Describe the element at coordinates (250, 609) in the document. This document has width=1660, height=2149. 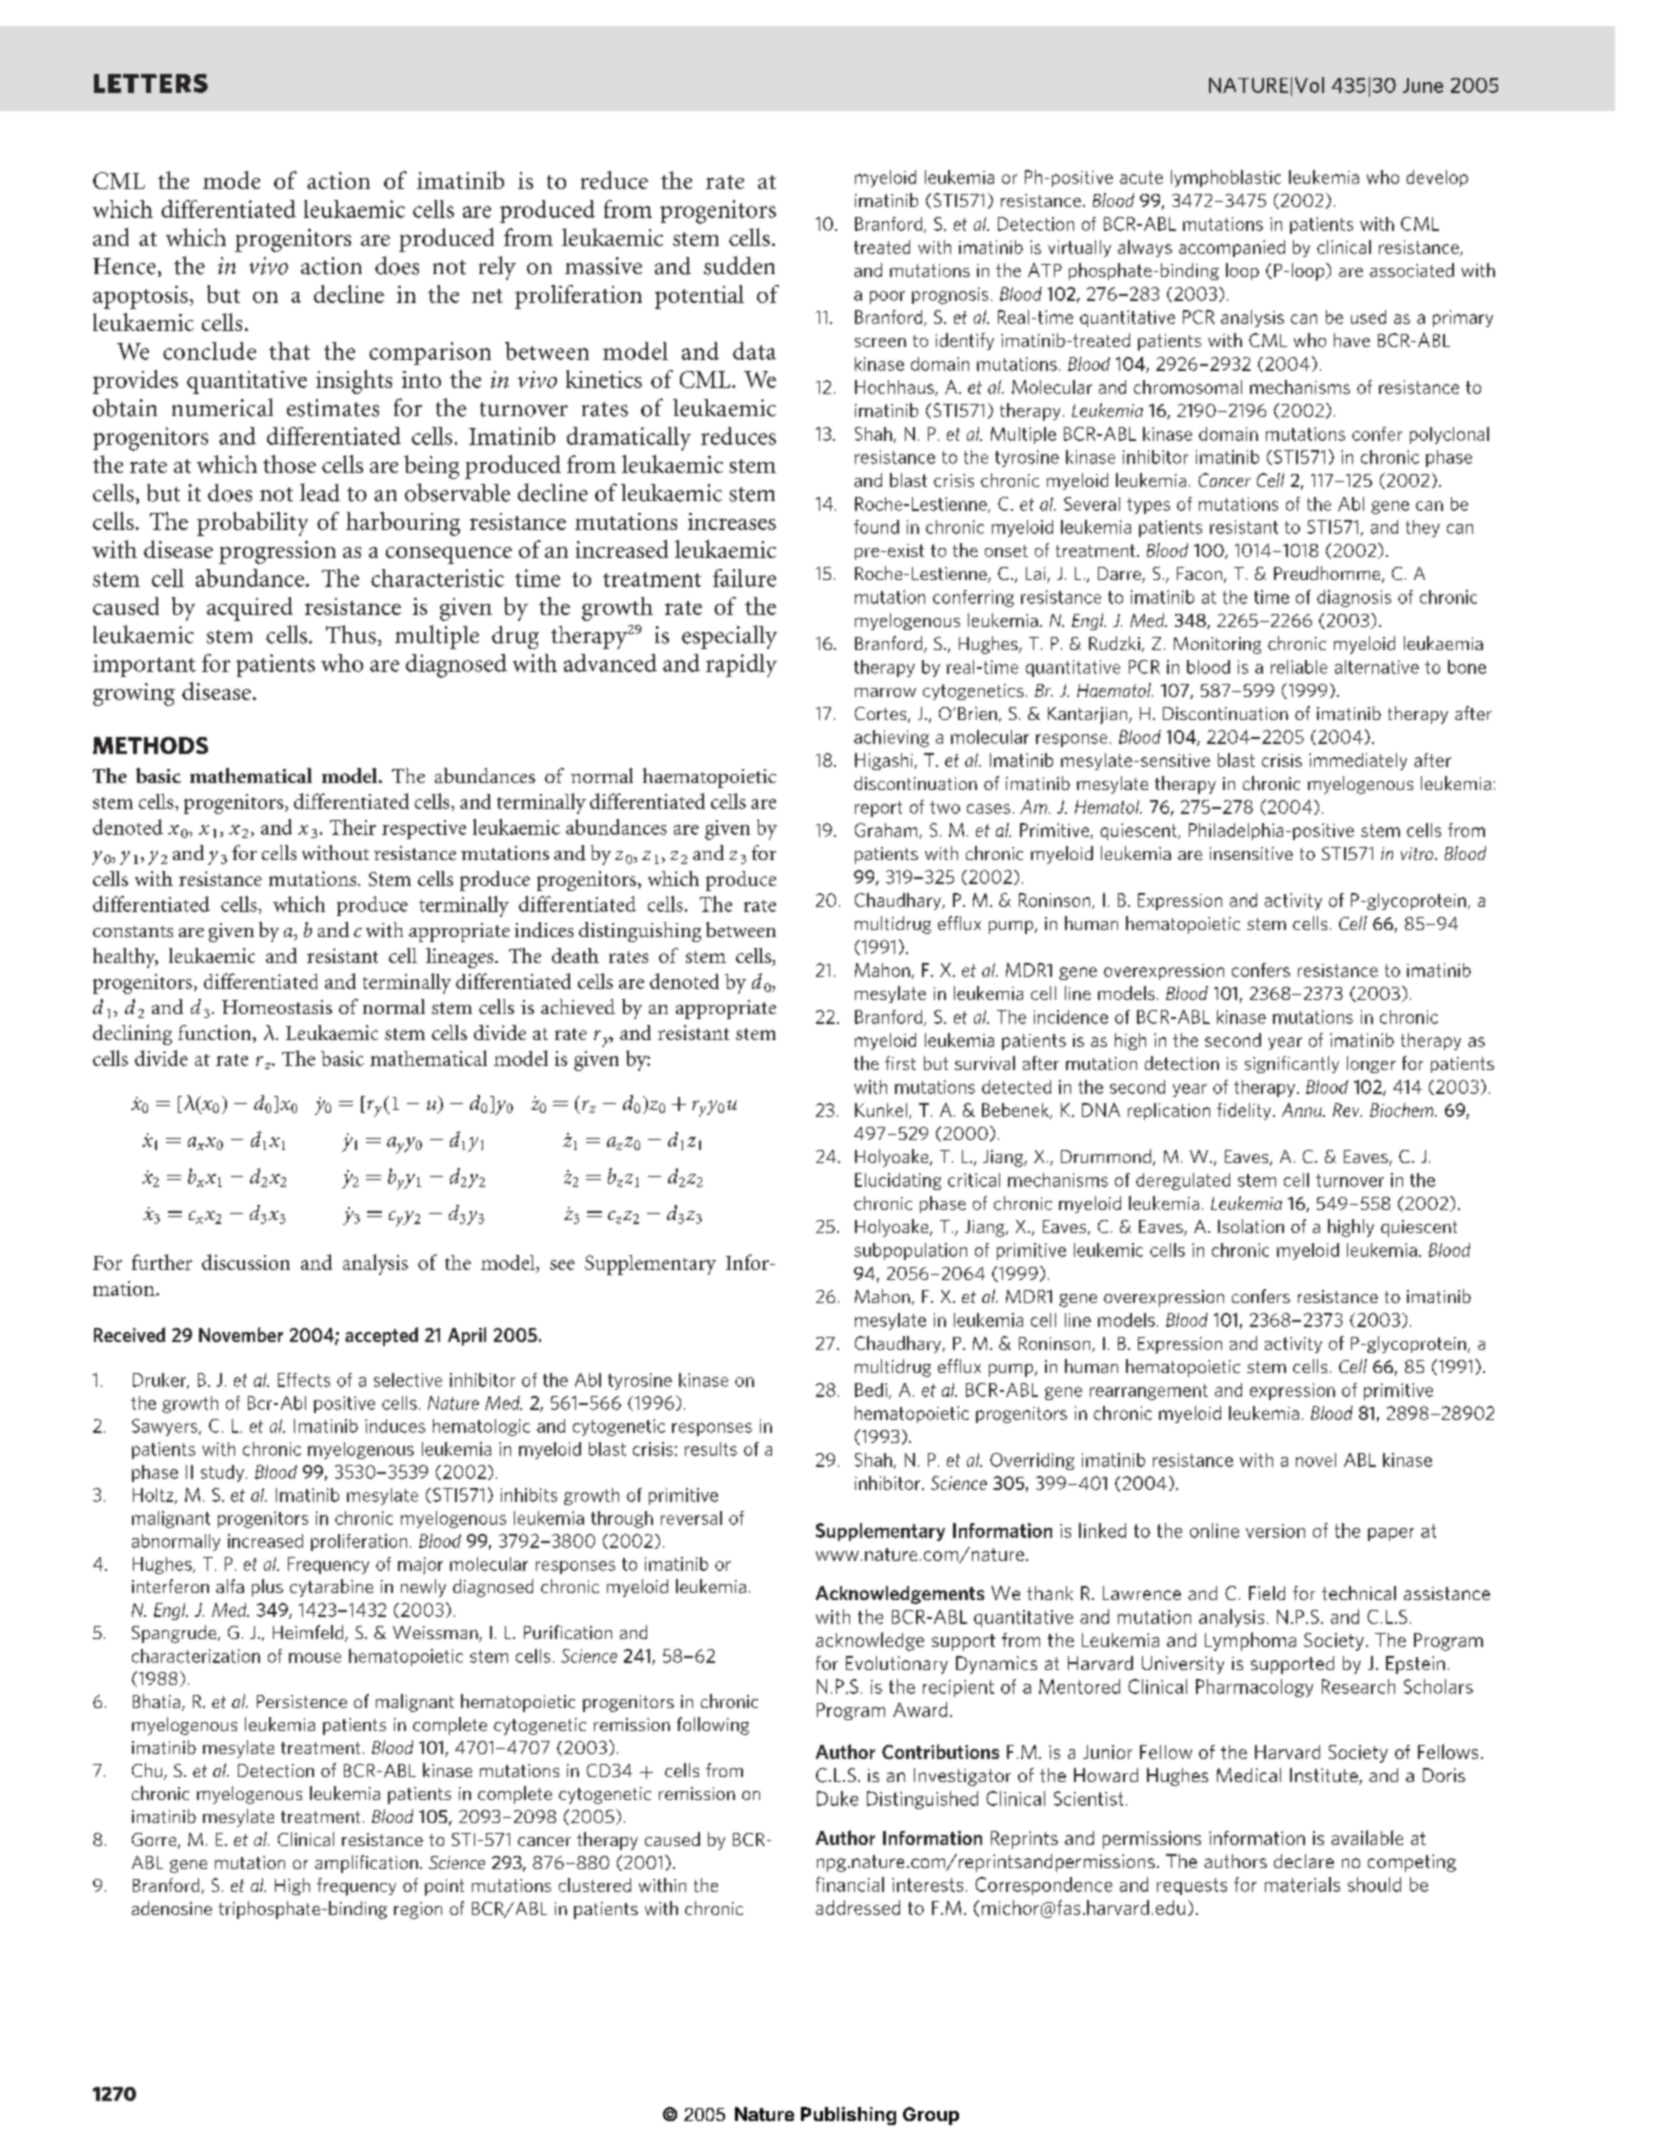
I see `acquired` at that location.
